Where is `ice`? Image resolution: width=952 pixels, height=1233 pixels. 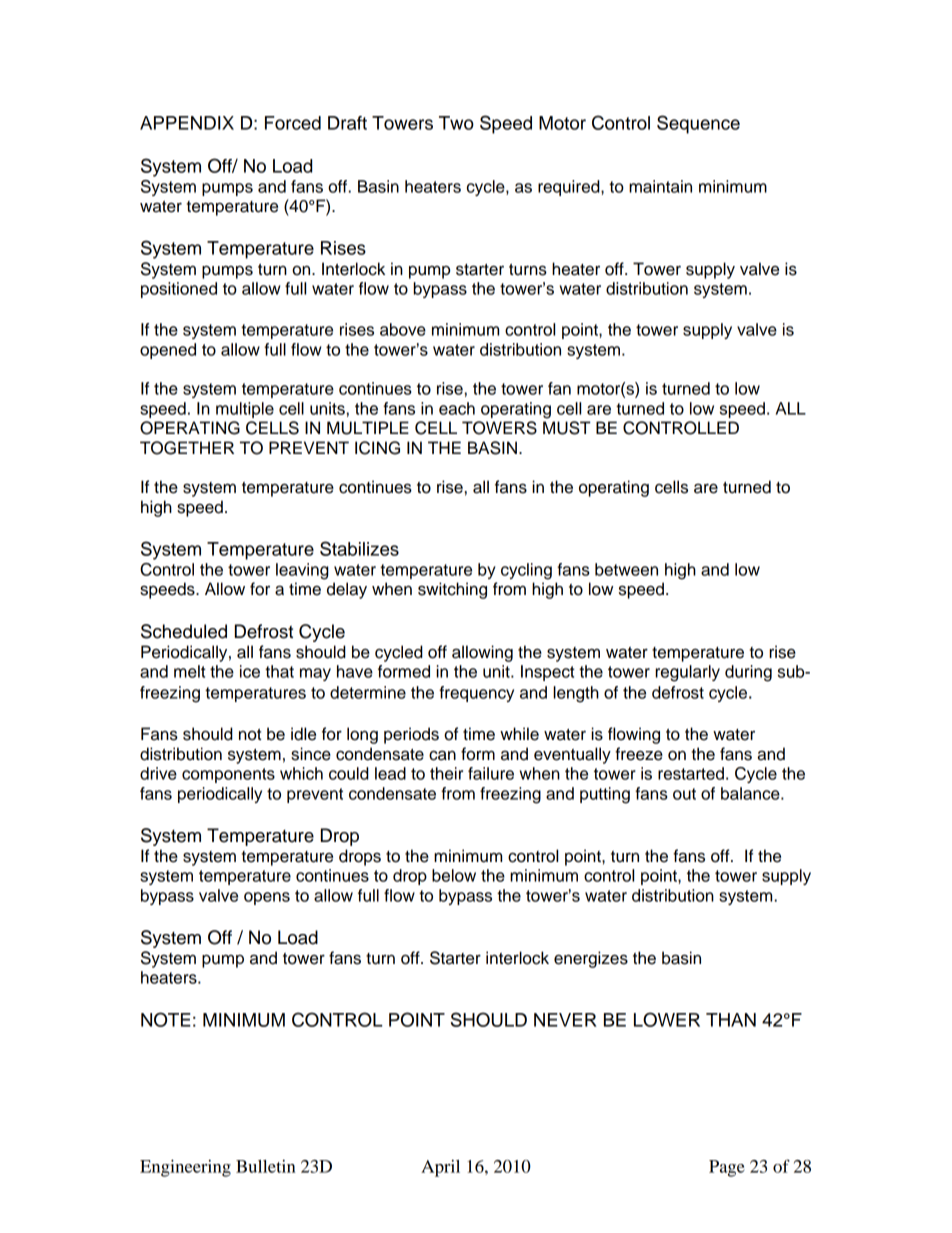
ice is located at coordinates (250, 671).
